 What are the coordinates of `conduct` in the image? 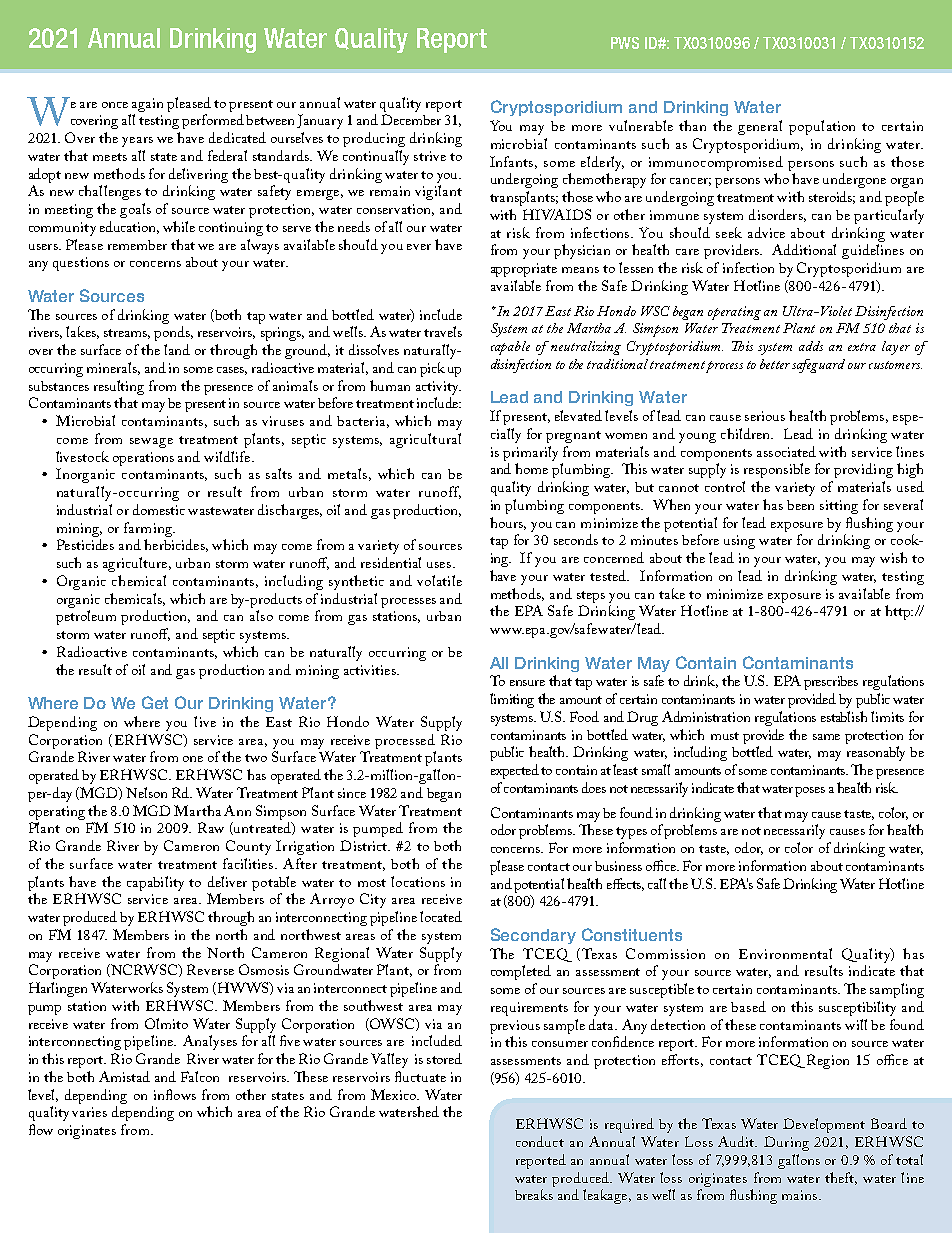 It's located at (540, 1141).
